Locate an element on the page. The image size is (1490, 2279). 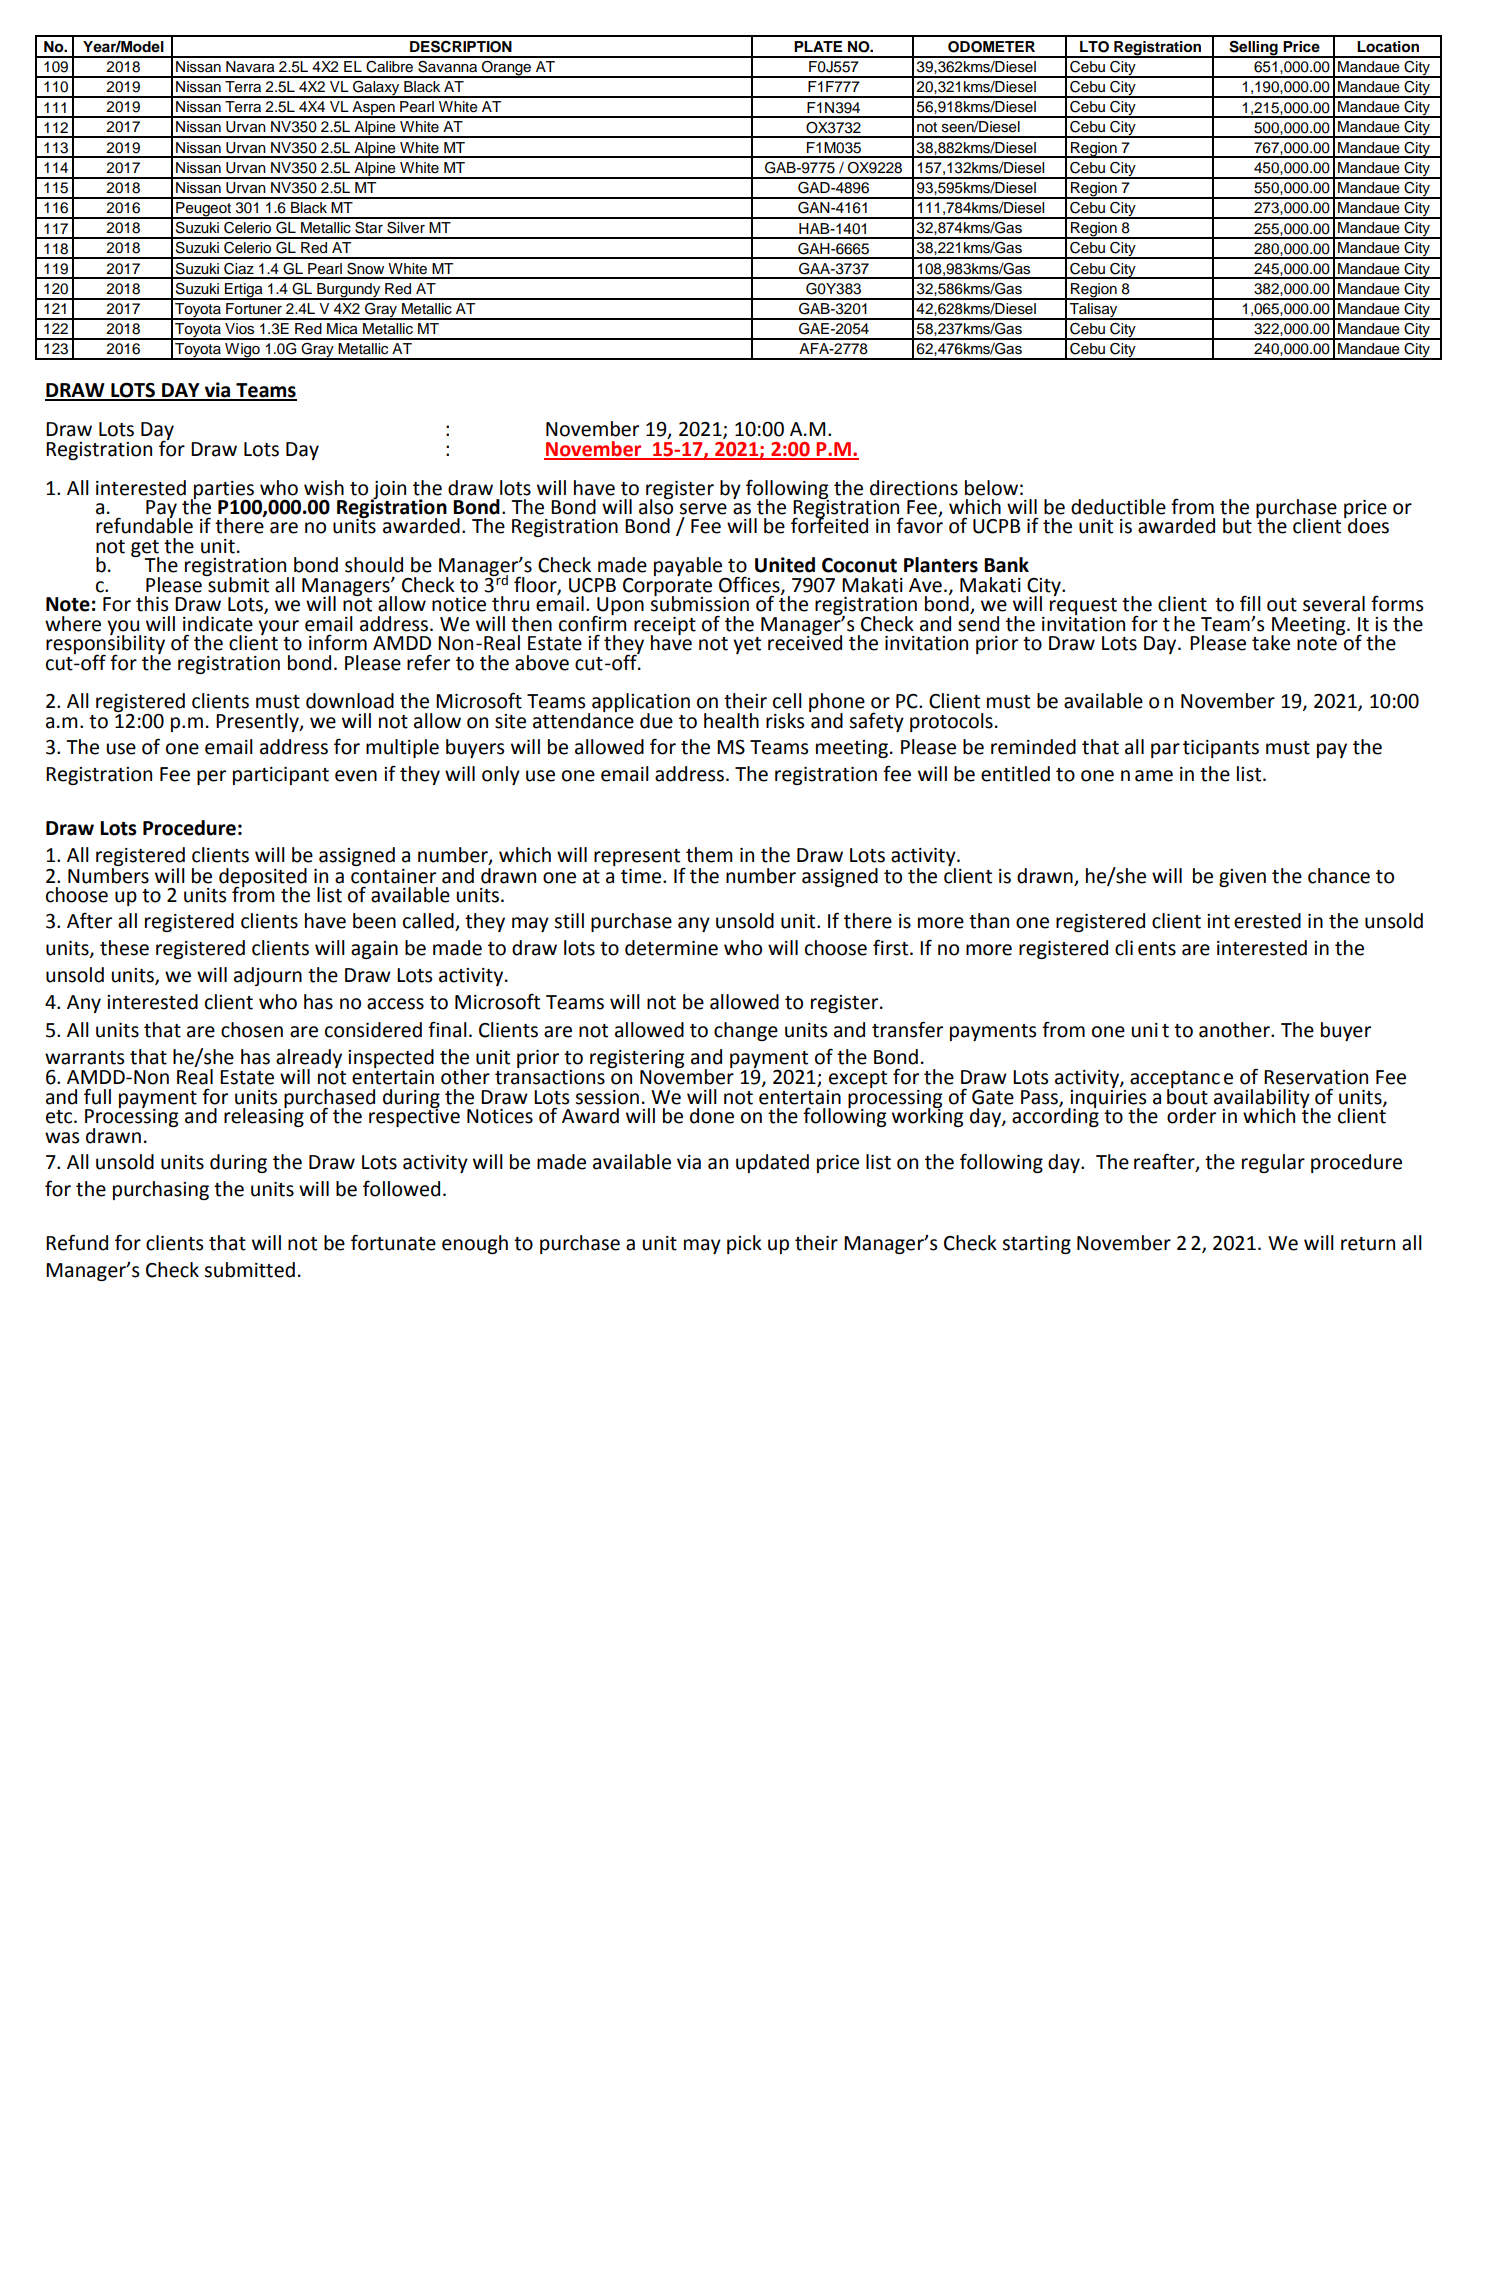
parties is located at coordinates (224, 491).
